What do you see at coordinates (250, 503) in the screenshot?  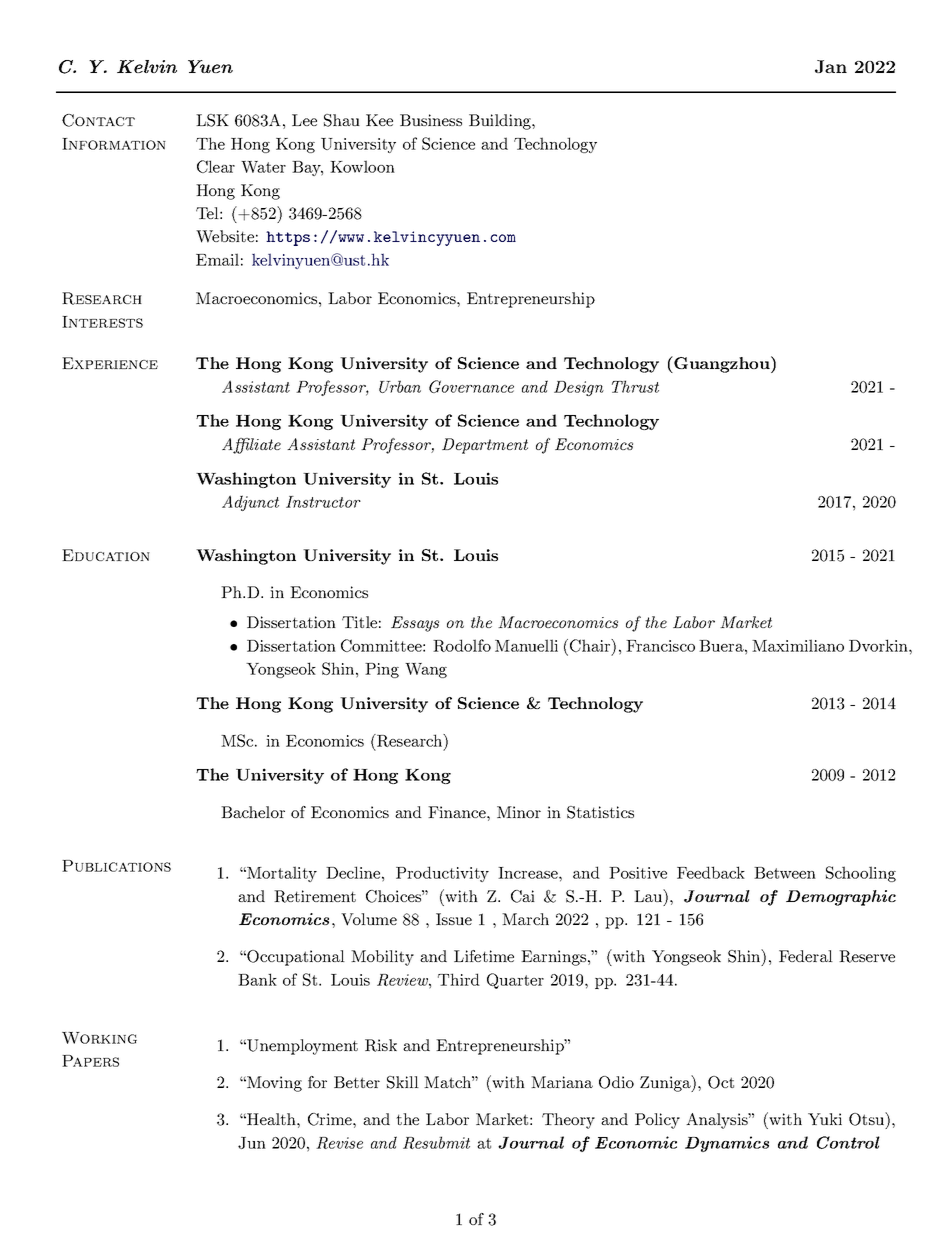 I see `Adjunct` at bounding box center [250, 503].
